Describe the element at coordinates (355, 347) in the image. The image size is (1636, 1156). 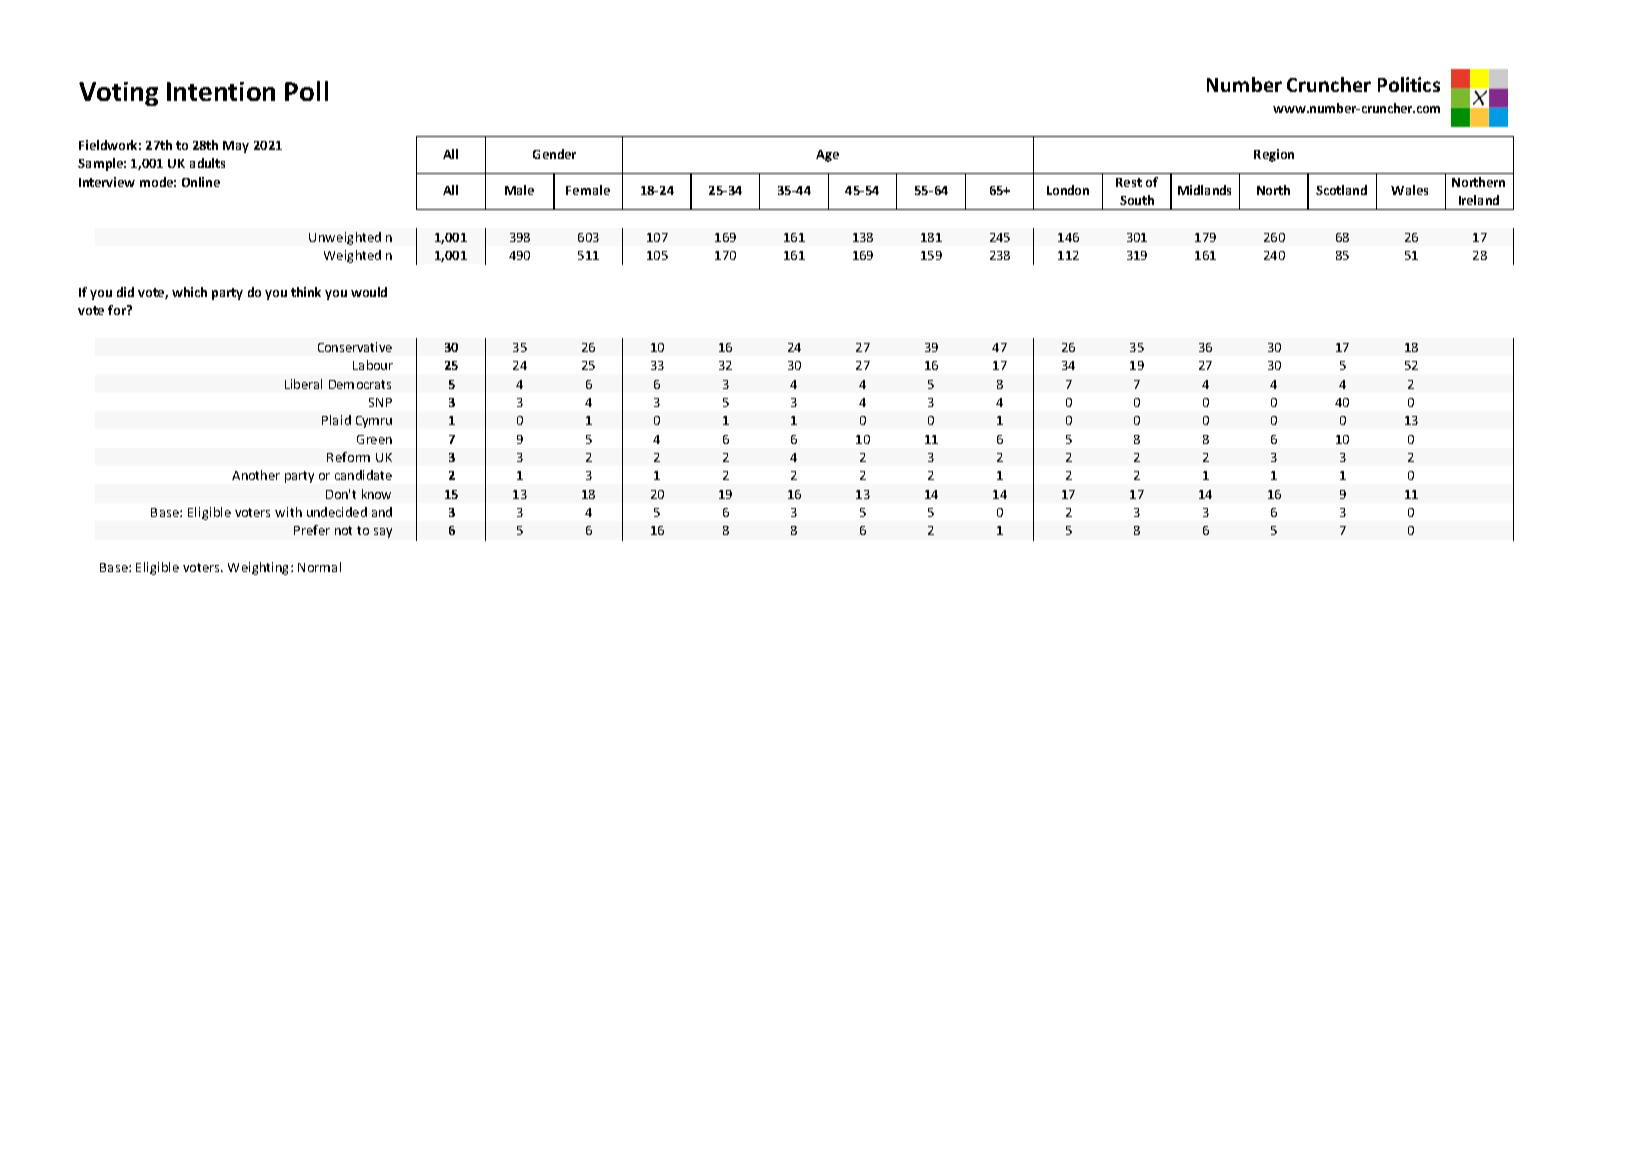
I see `Conservative` at that location.
